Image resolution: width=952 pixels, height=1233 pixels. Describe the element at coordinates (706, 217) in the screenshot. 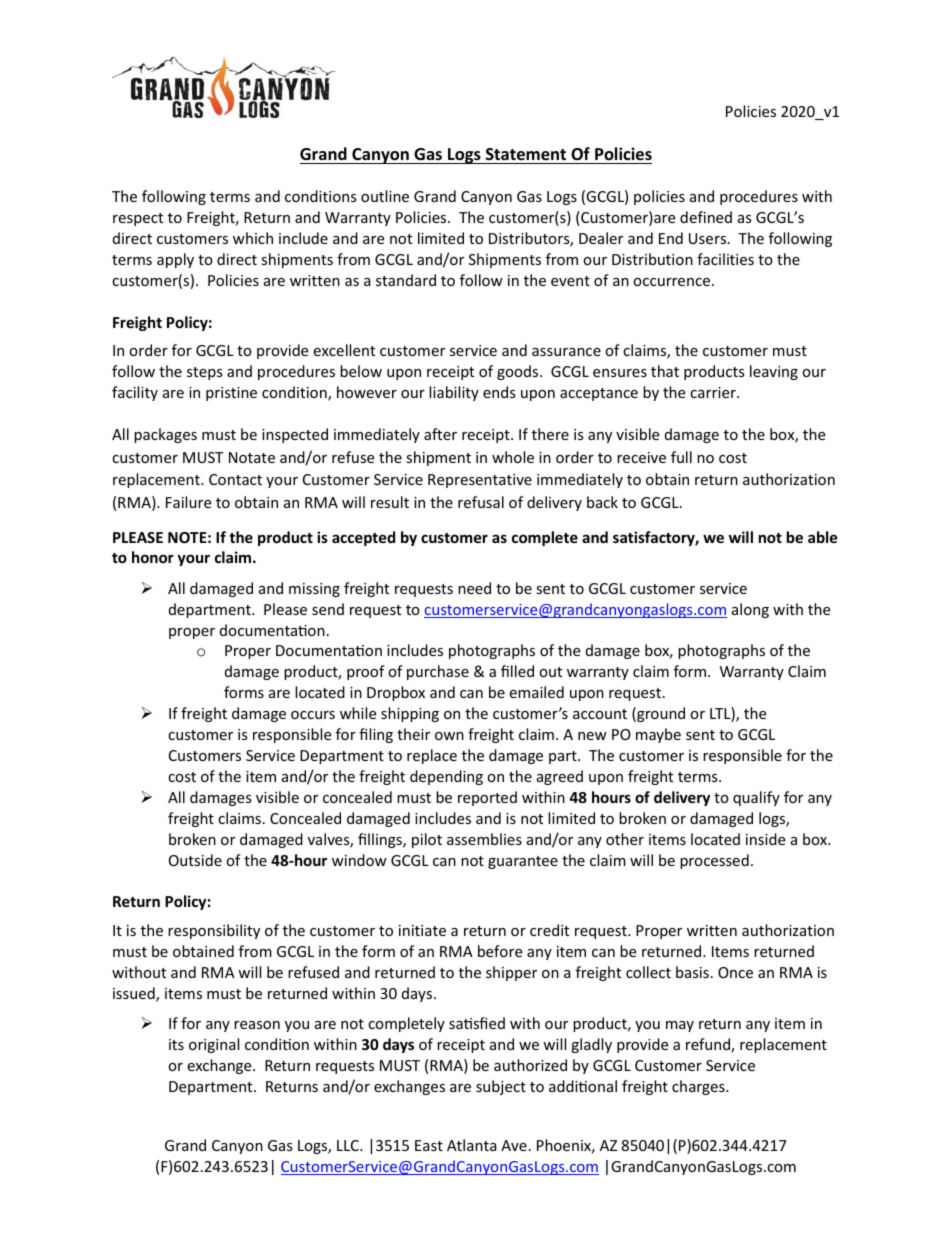

I see `defined` at that location.
